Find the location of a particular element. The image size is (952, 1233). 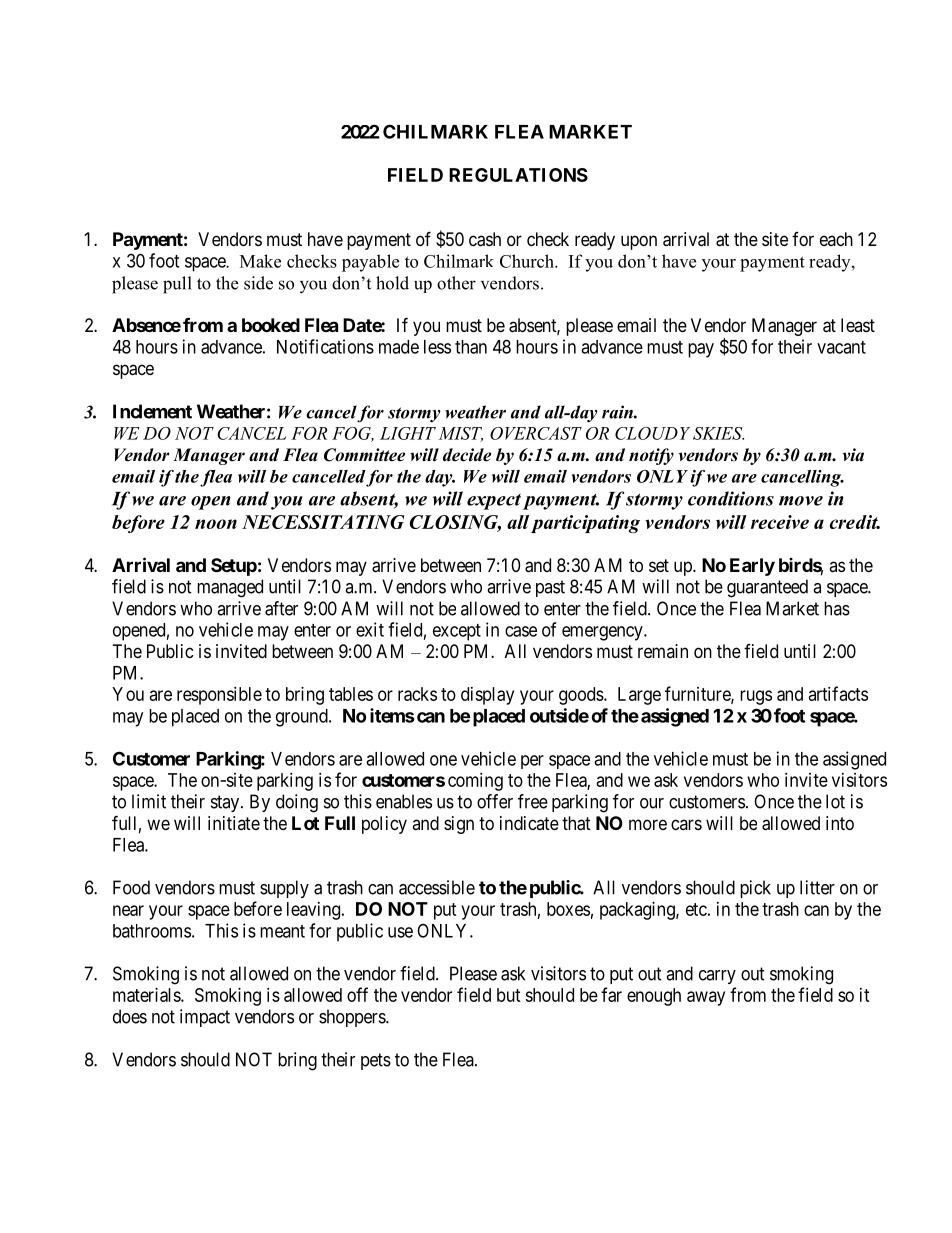

MIST is located at coordinates (460, 434).
